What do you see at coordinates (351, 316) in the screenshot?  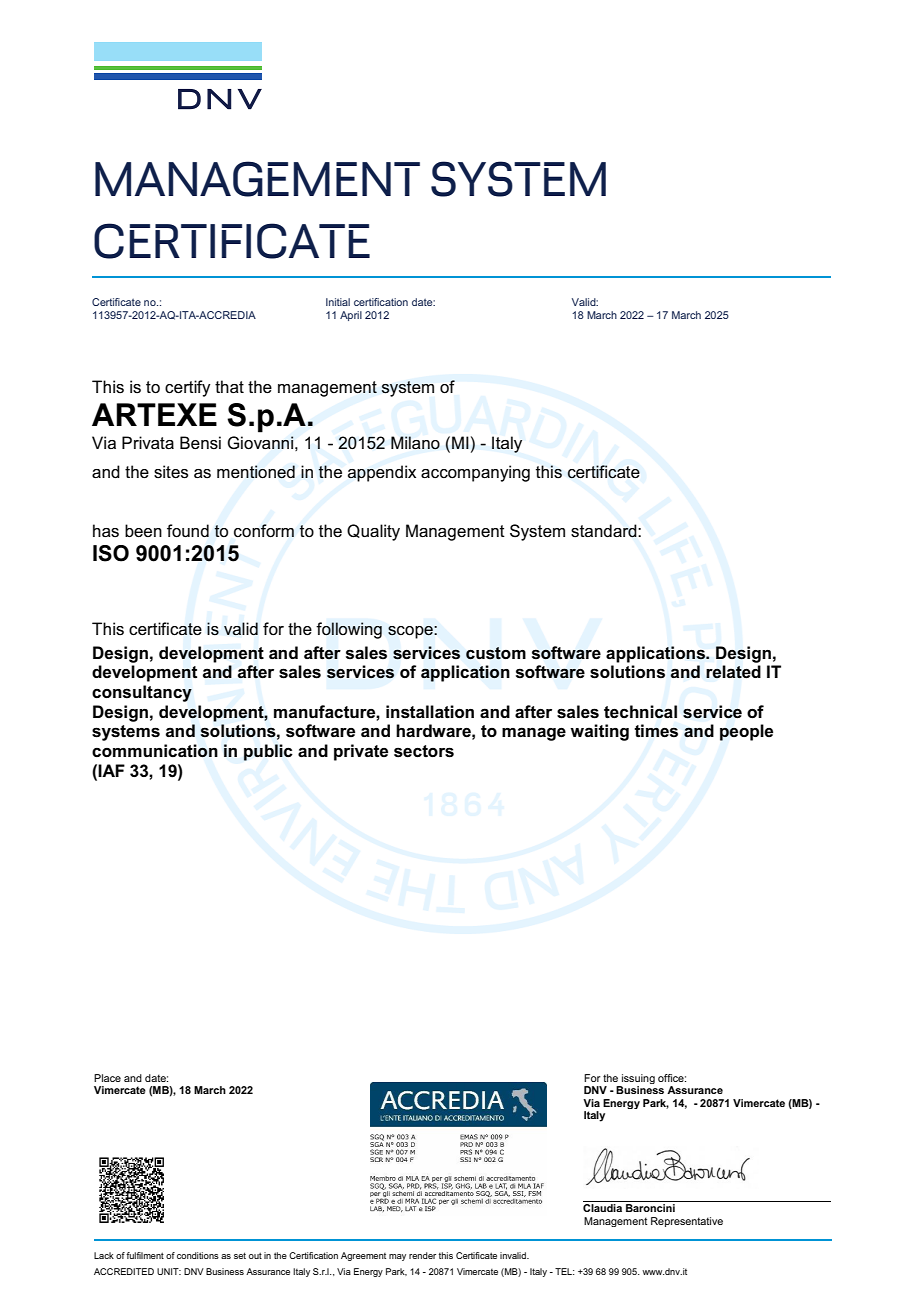 I see `April` at bounding box center [351, 316].
